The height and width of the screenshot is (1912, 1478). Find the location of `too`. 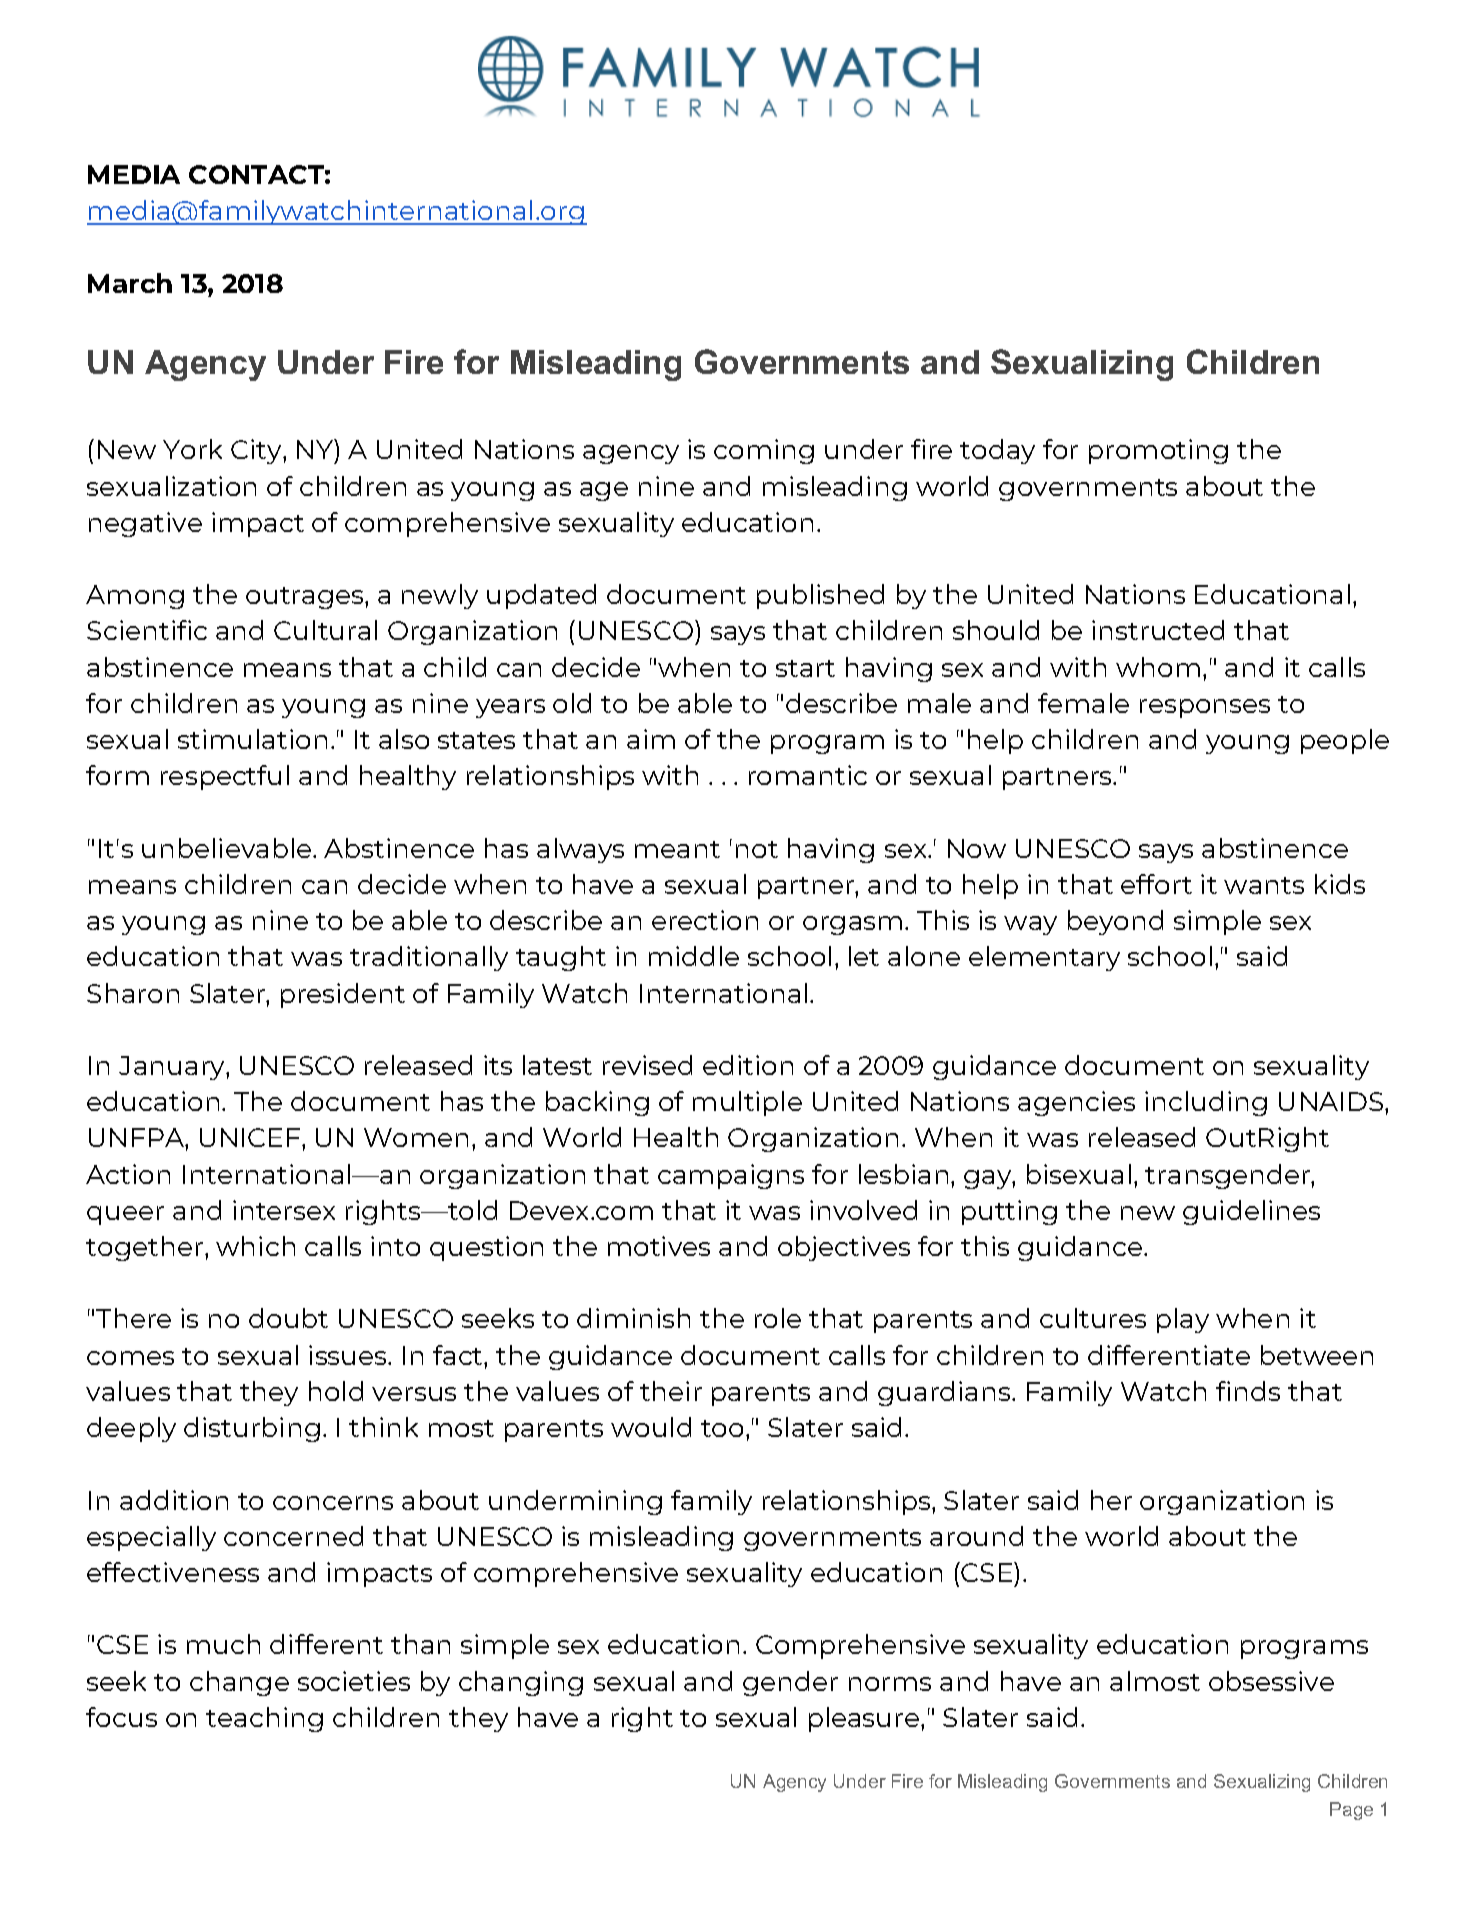

too is located at coordinates (722, 1428).
